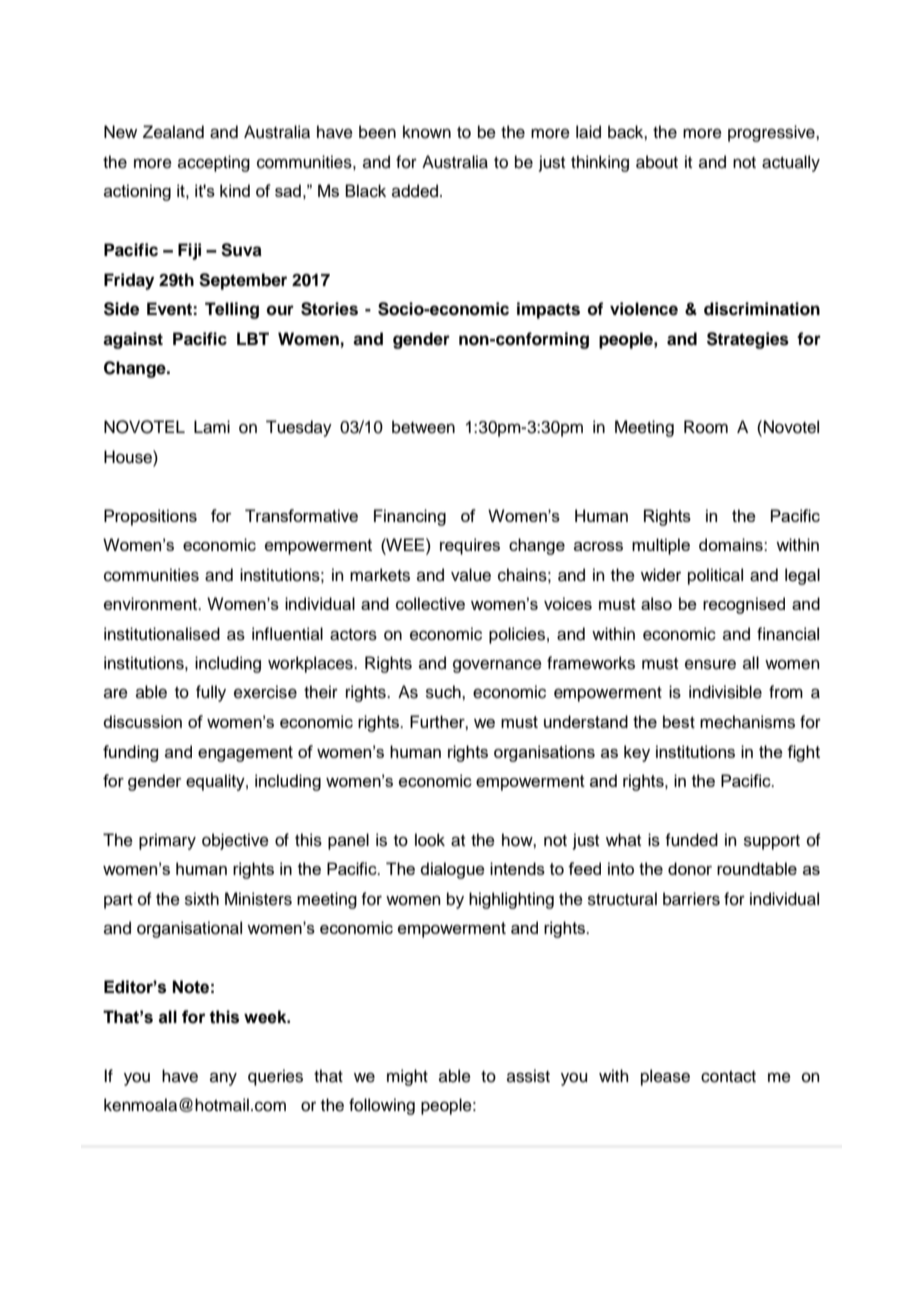  I want to click on barriers, so click(691, 899).
